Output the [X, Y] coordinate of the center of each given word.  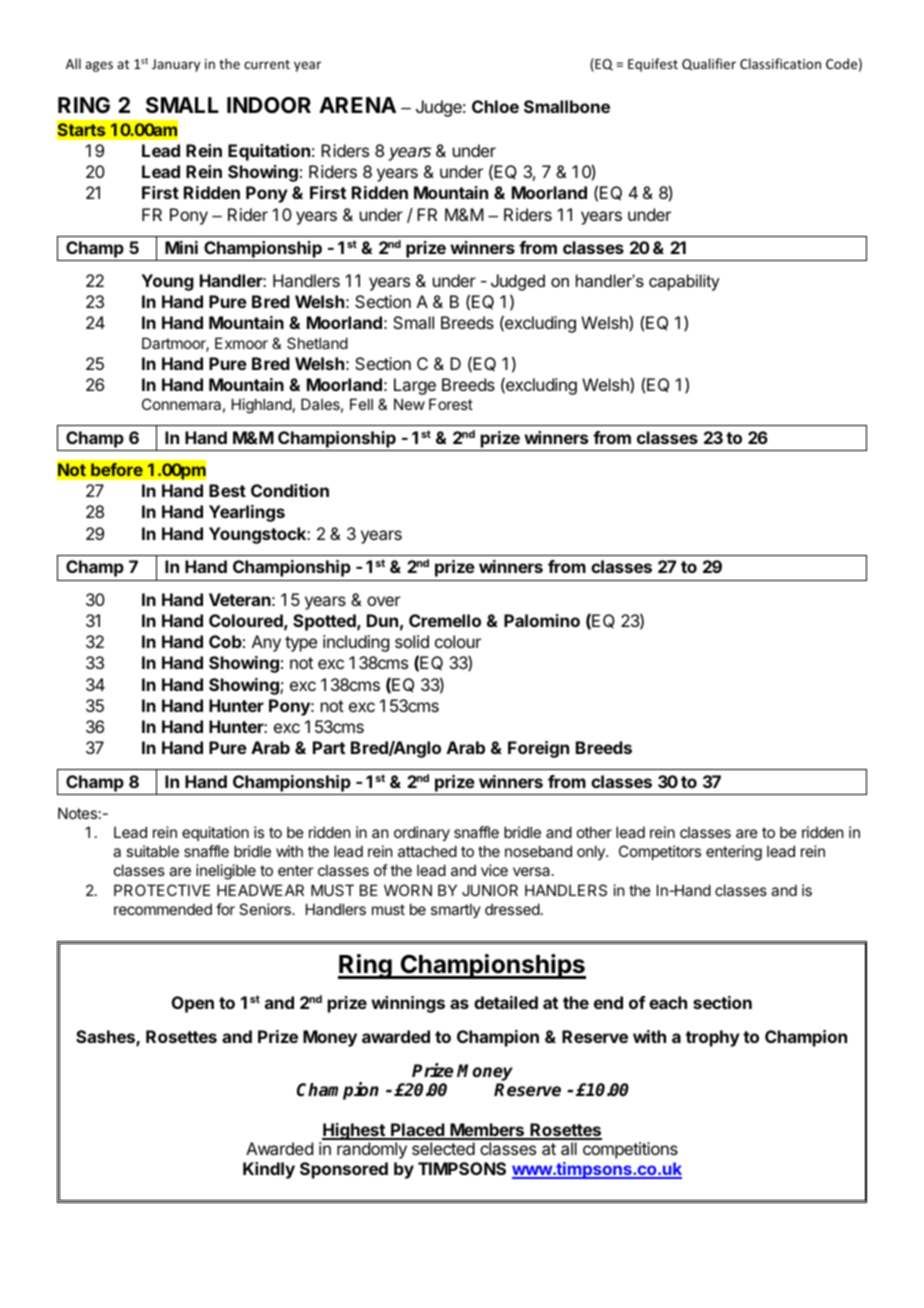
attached [427, 851]
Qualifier [709, 64]
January [176, 65]
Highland [262, 406]
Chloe [495, 106]
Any [266, 643]
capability [684, 282]
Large [415, 386]
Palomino [542, 620]
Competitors [660, 852]
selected [443, 1148]
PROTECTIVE [162, 890]
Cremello [445, 620]
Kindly [269, 1170]
